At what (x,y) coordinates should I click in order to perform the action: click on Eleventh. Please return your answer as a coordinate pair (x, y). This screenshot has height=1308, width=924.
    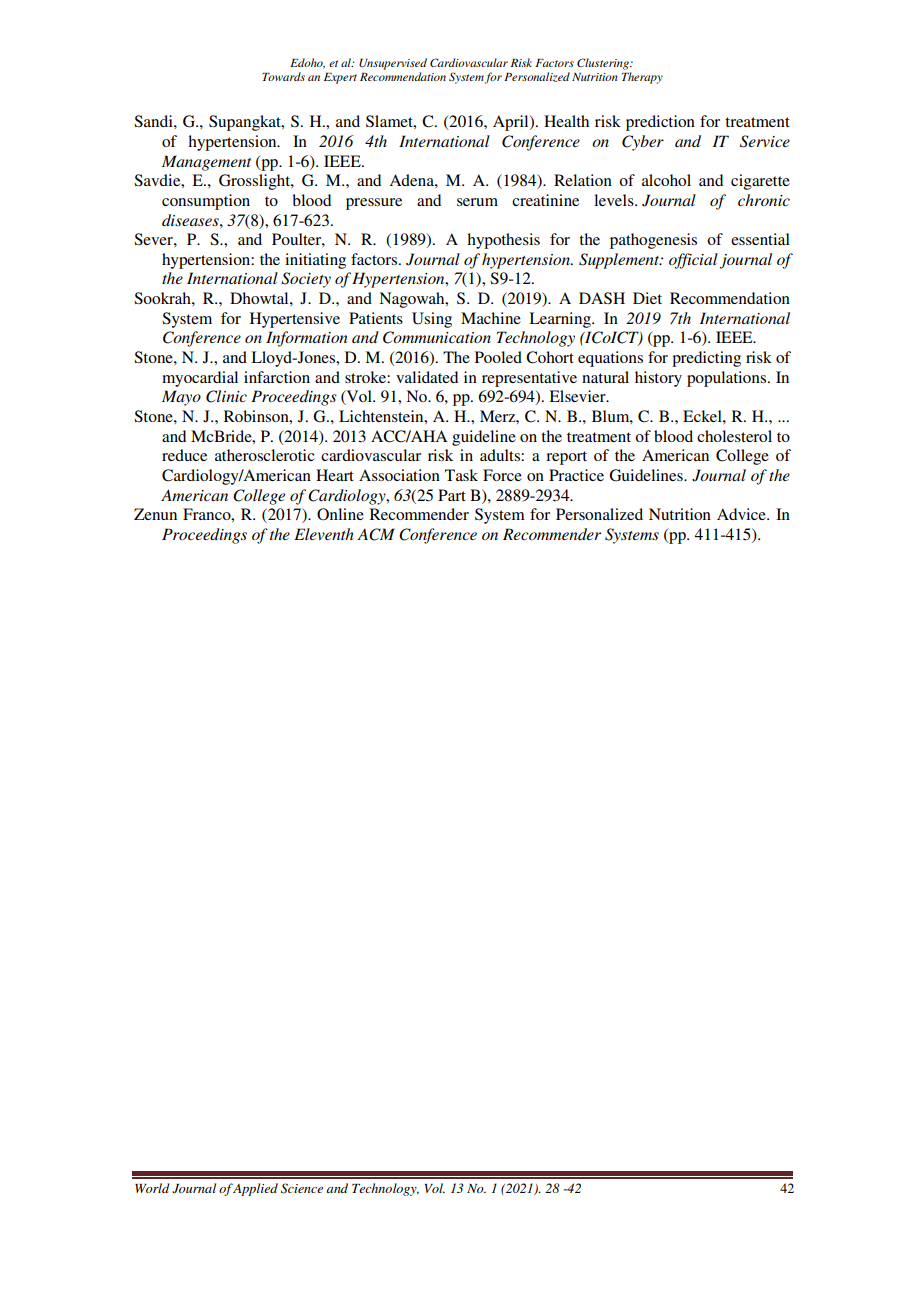
    Looking at the image, I should click on (324, 534).
